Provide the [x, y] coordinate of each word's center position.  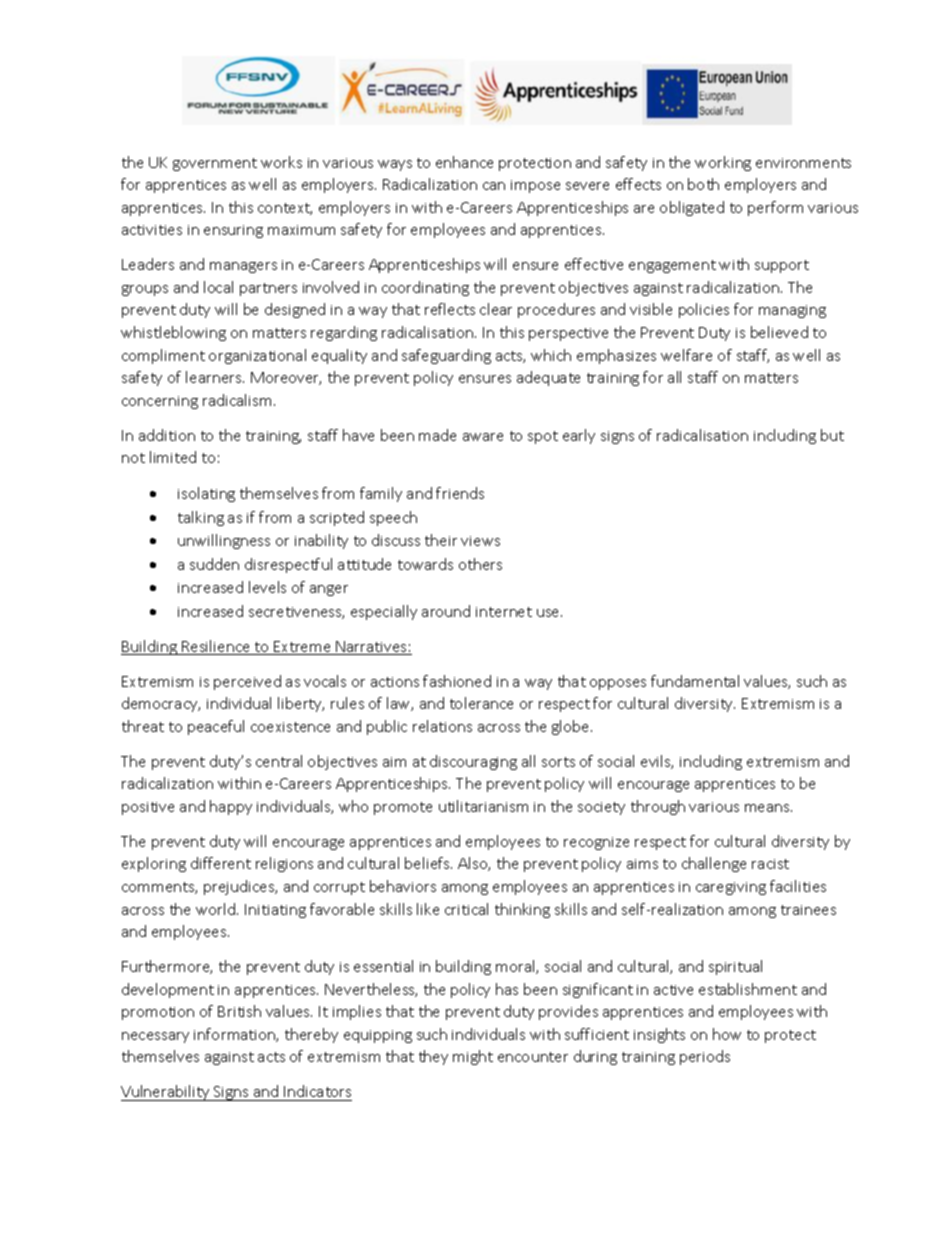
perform [775, 208]
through [658, 807]
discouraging [473, 762]
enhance [464, 162]
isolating [206, 494]
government [215, 164]
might [473, 1057]
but [832, 435]
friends [460, 493]
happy [231, 807]
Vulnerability [166, 1093]
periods [705, 1057]
